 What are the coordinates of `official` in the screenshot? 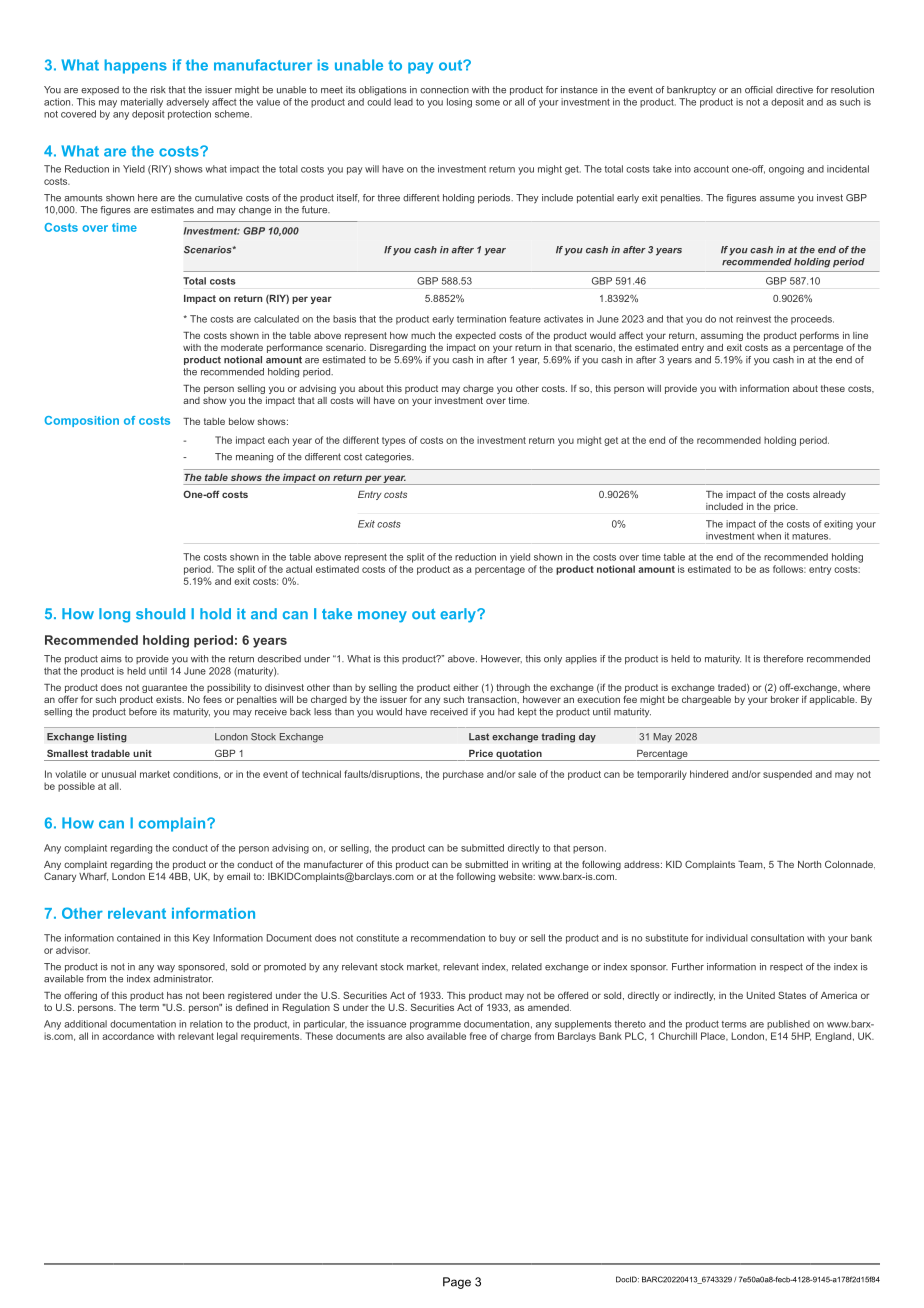 It's located at (759, 90).
